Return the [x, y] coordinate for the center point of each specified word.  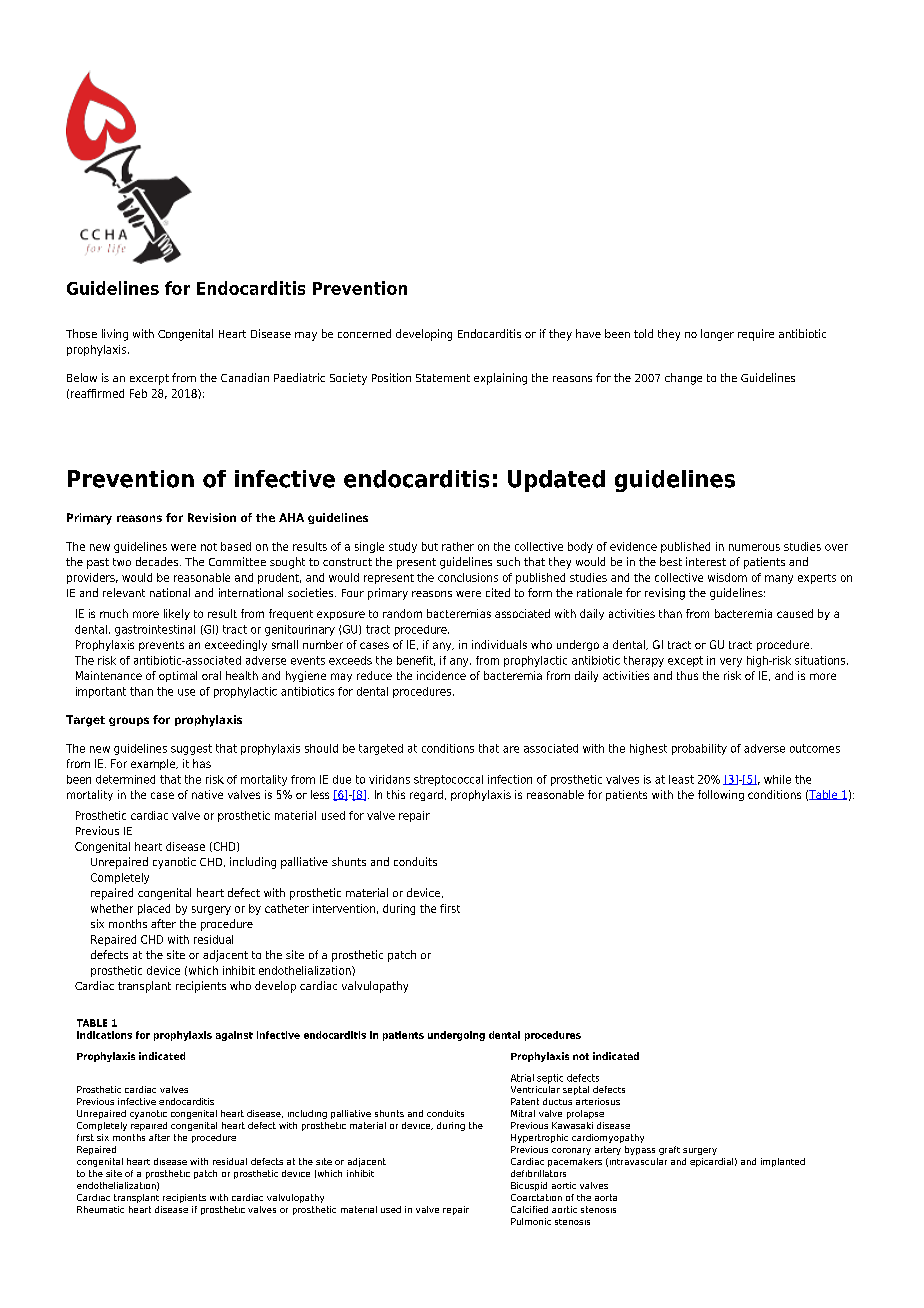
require [756, 335]
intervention [344, 908]
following [721, 795]
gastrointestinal [155, 630]
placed [154, 909]
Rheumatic [100, 1209]
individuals [499, 644]
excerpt [149, 379]
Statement [443, 378]
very [731, 662]
